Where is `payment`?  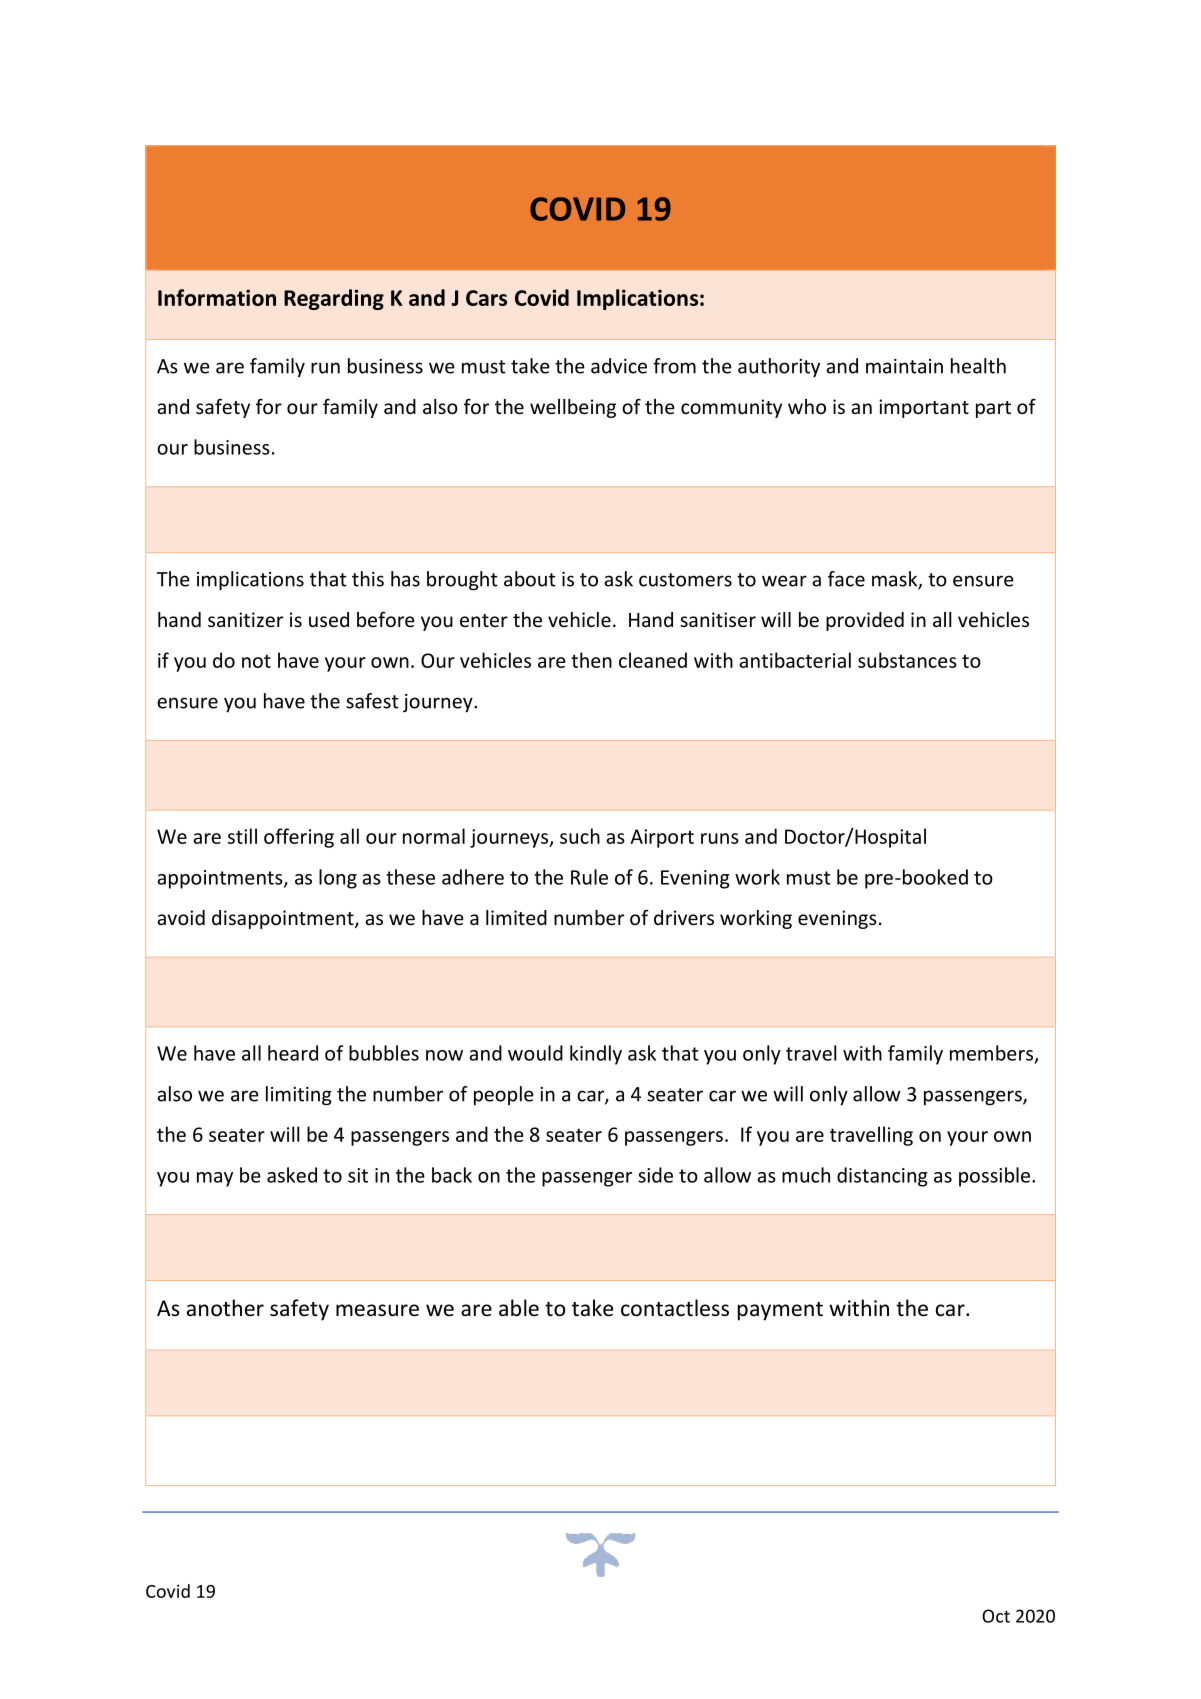 payment is located at coordinates (780, 1311).
